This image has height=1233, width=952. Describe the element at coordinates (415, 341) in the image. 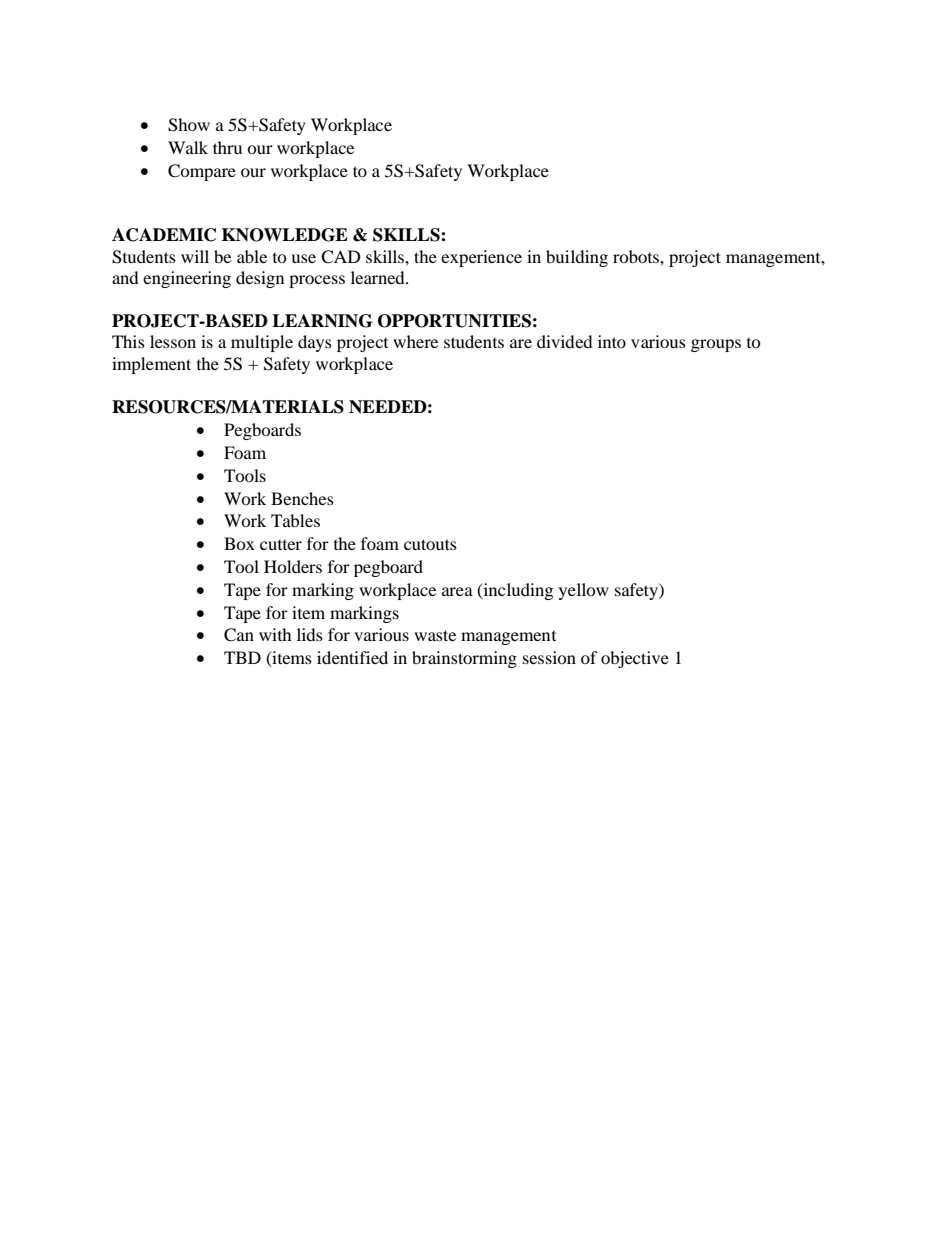

I see `where` at that location.
